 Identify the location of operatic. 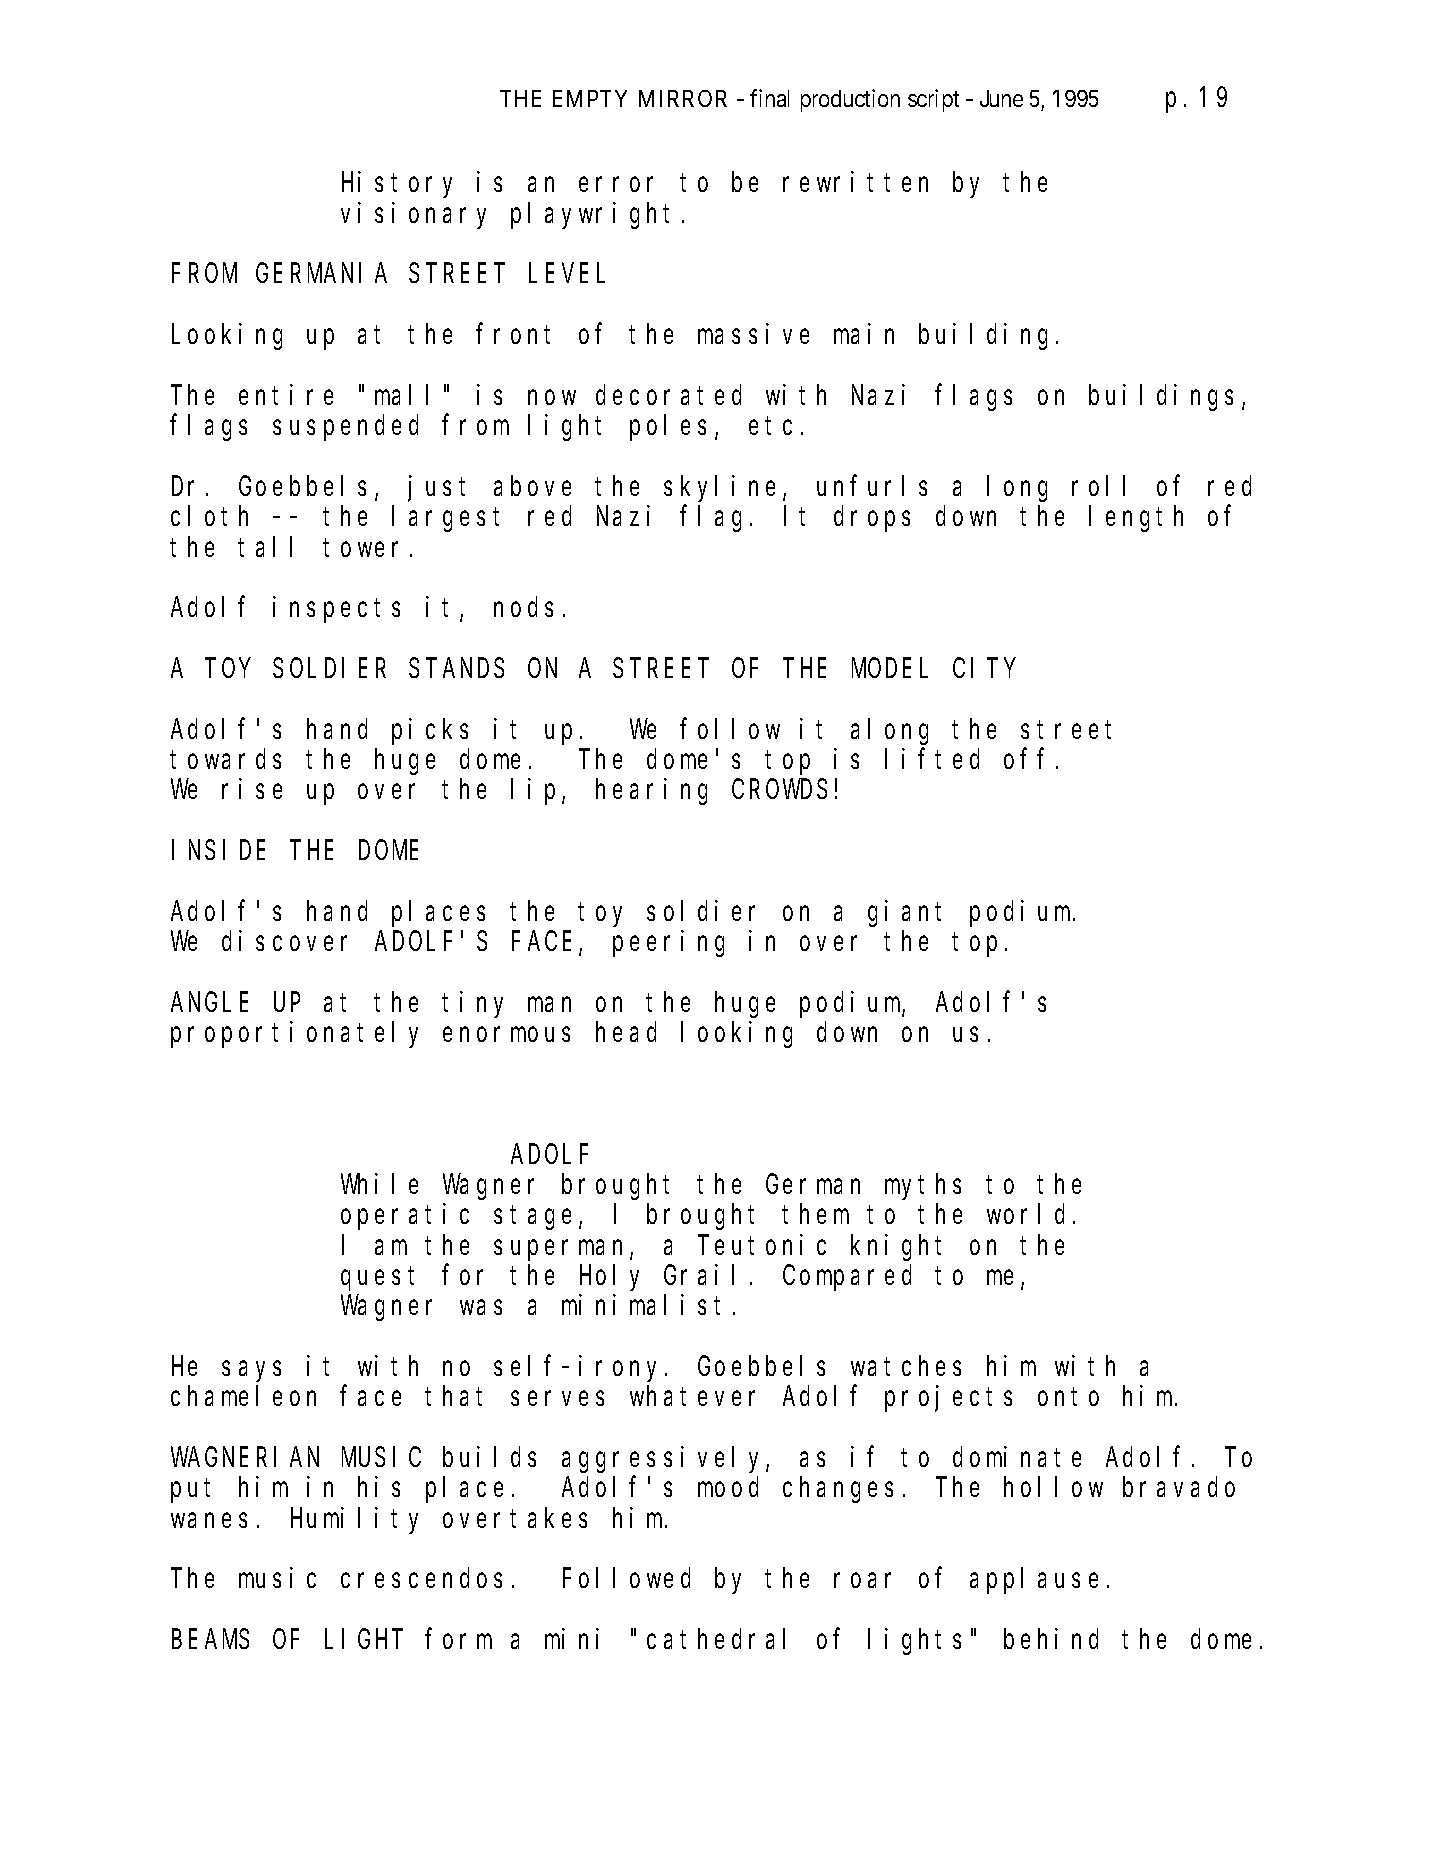
(405, 1217).
